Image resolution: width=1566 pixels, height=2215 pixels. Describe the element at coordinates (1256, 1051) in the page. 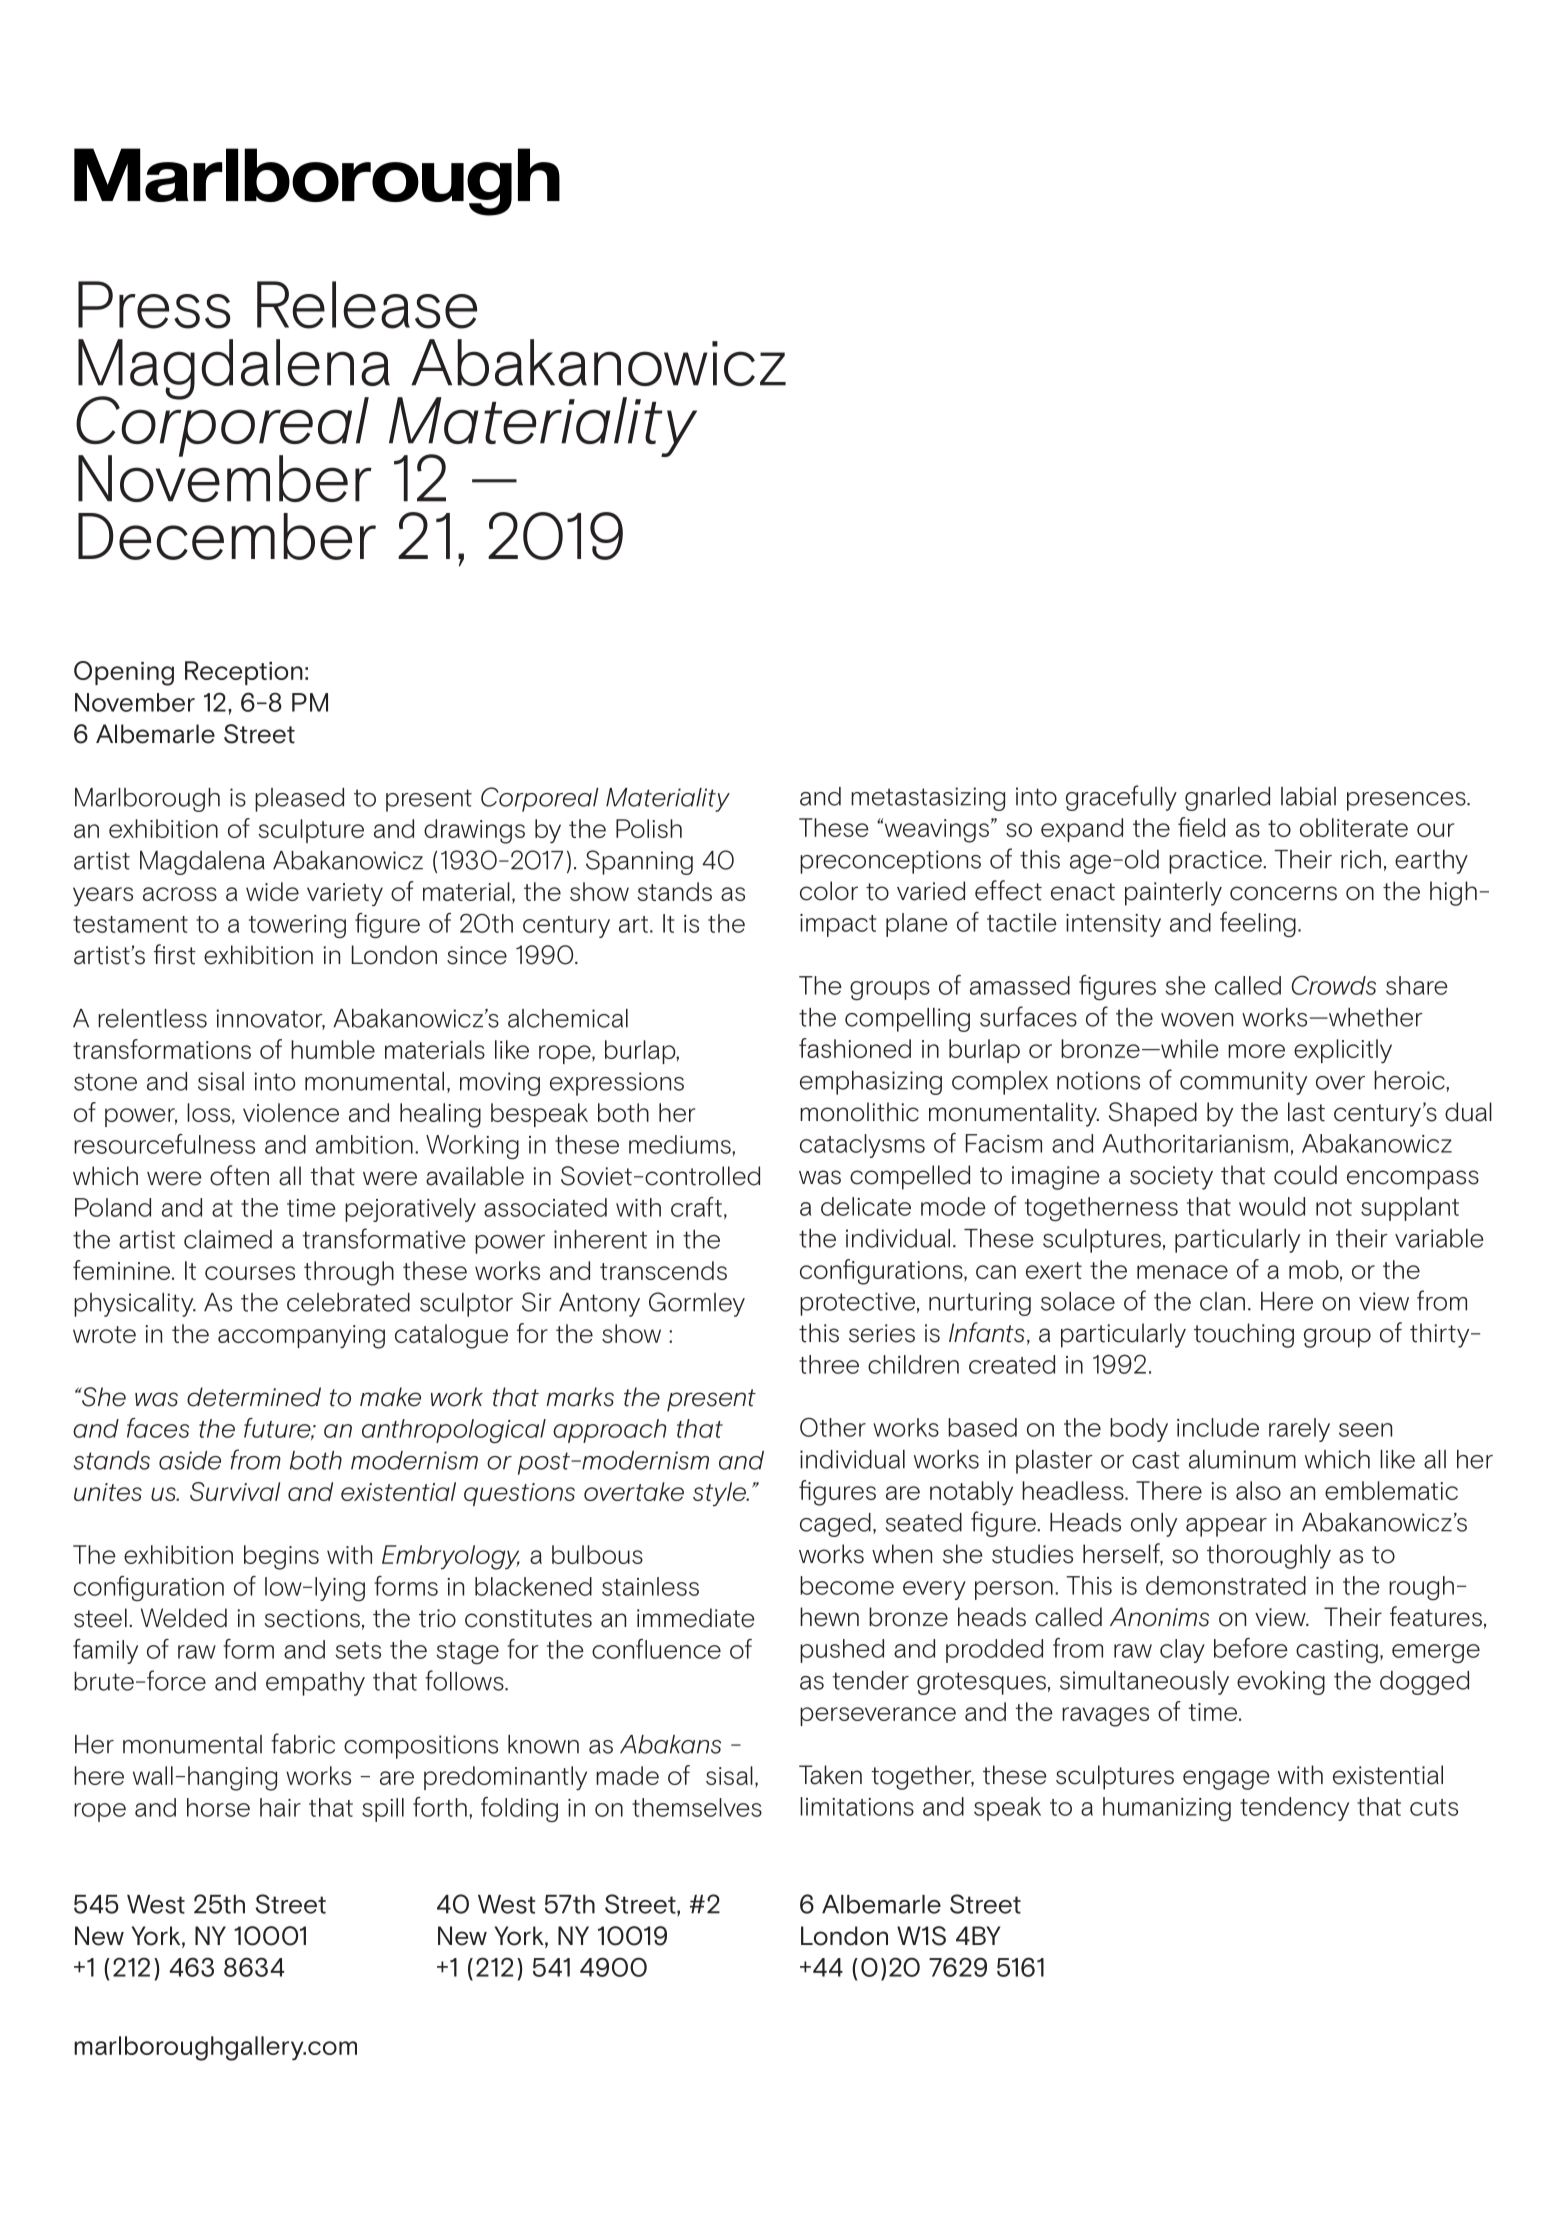

I see `more` at that location.
